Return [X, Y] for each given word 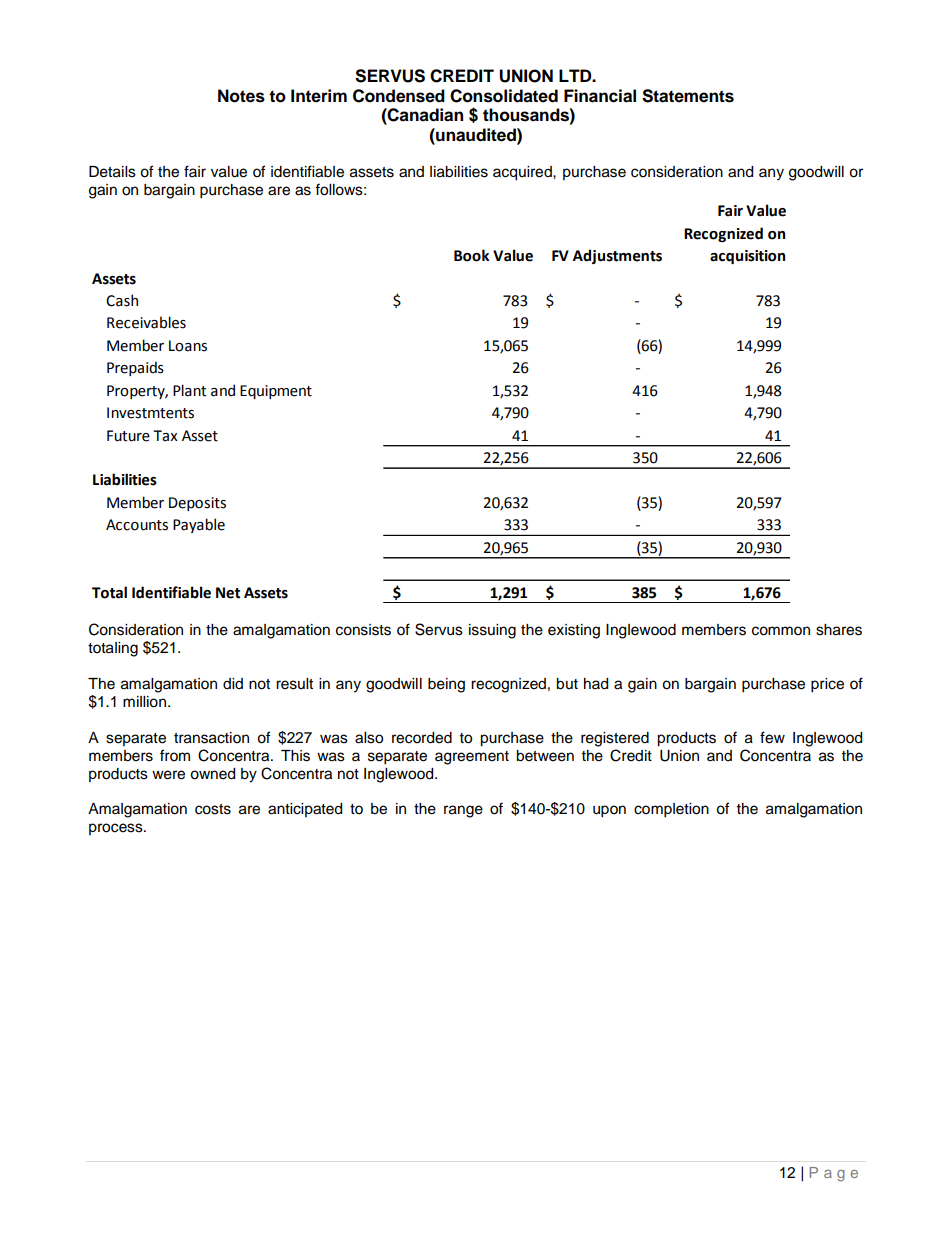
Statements [688, 96]
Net [228, 593]
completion [671, 810]
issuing [492, 631]
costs [213, 809]
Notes [241, 96]
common [781, 631]
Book [471, 255]
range [463, 811]
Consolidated [504, 96]
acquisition [747, 257]
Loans [188, 346]
